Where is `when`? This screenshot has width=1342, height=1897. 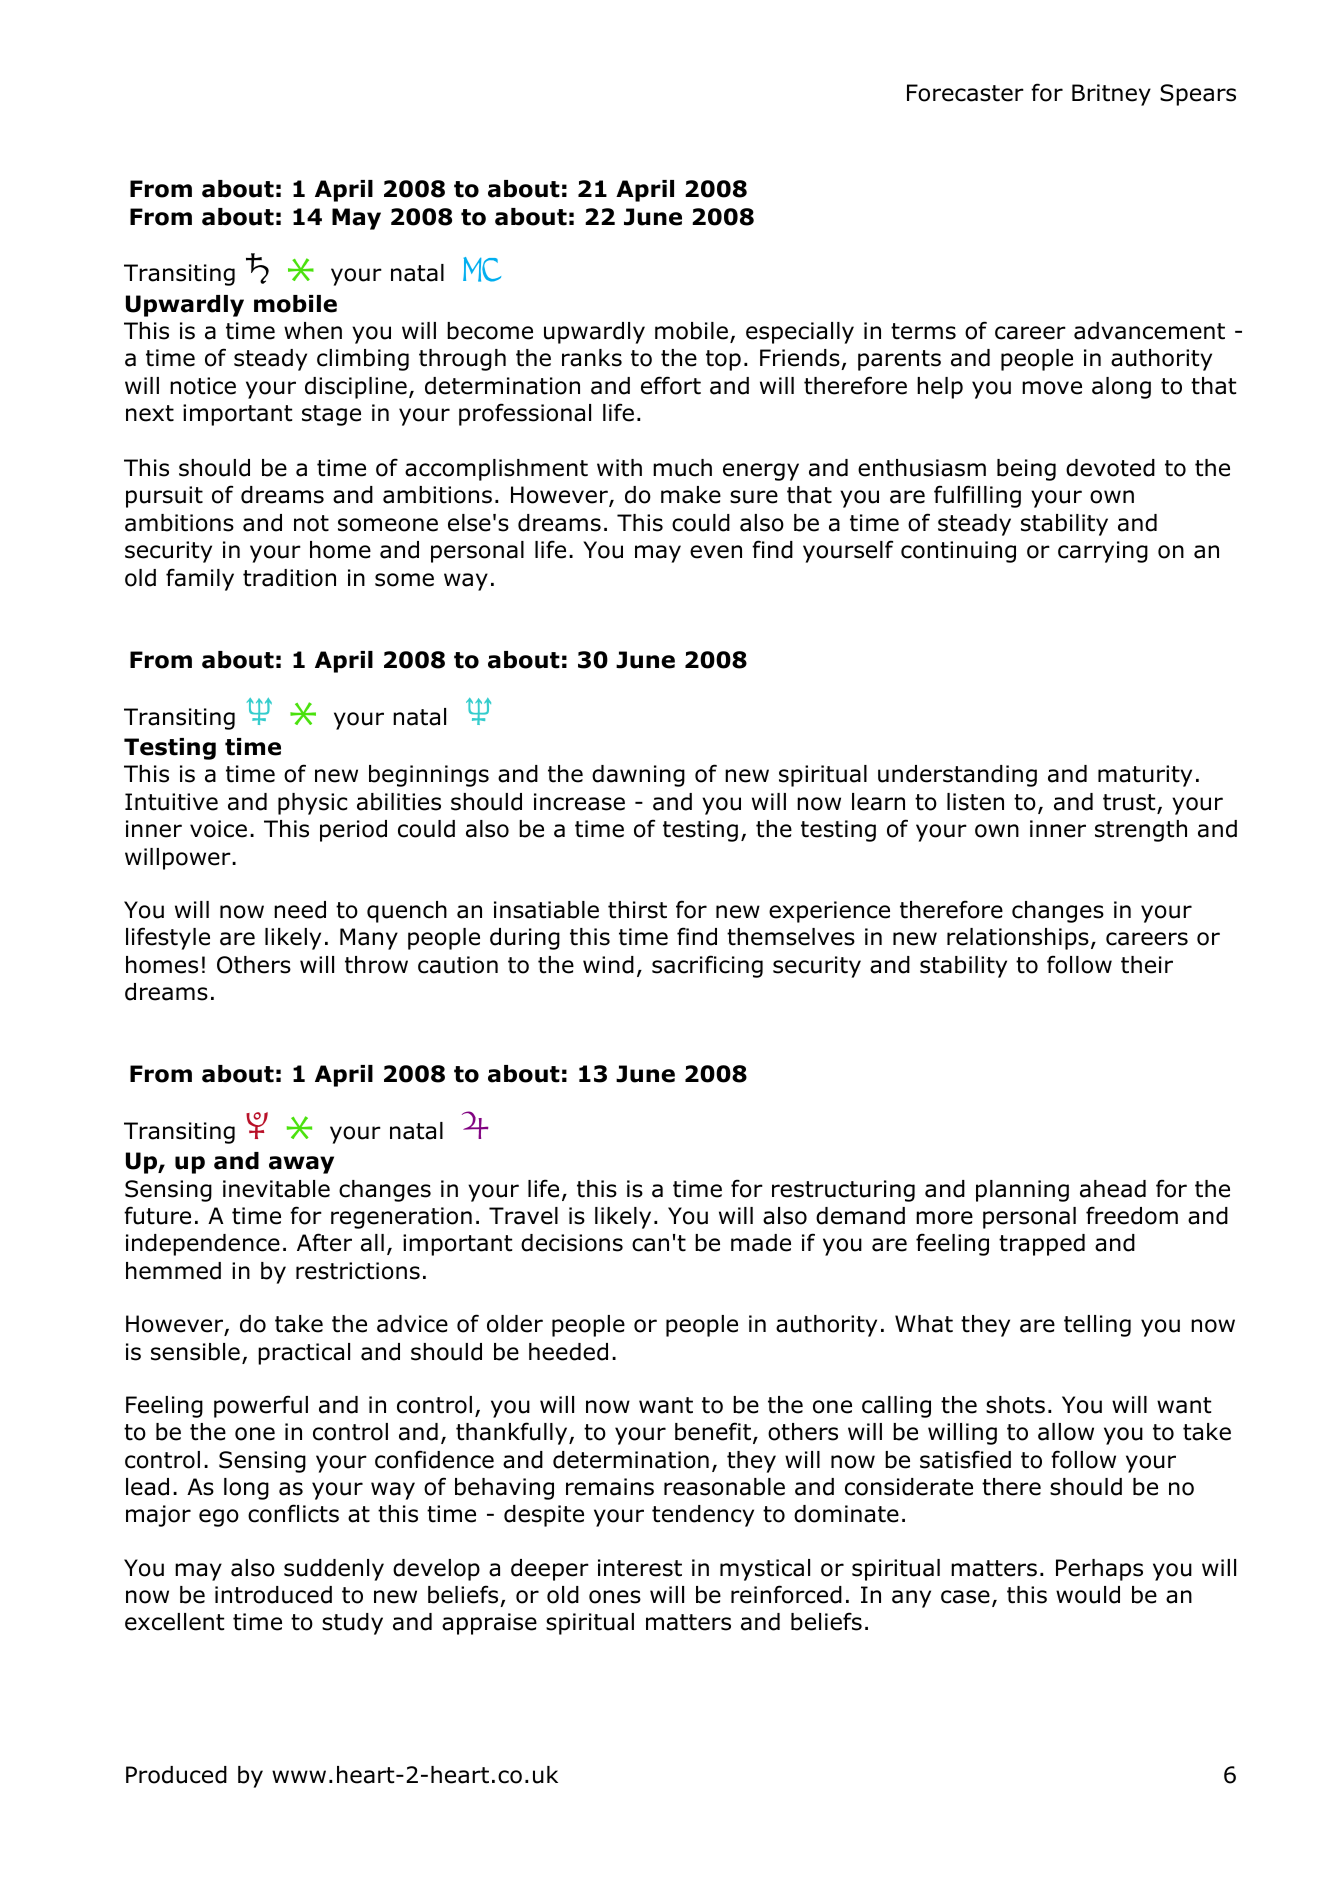 when is located at coordinates (313, 331).
